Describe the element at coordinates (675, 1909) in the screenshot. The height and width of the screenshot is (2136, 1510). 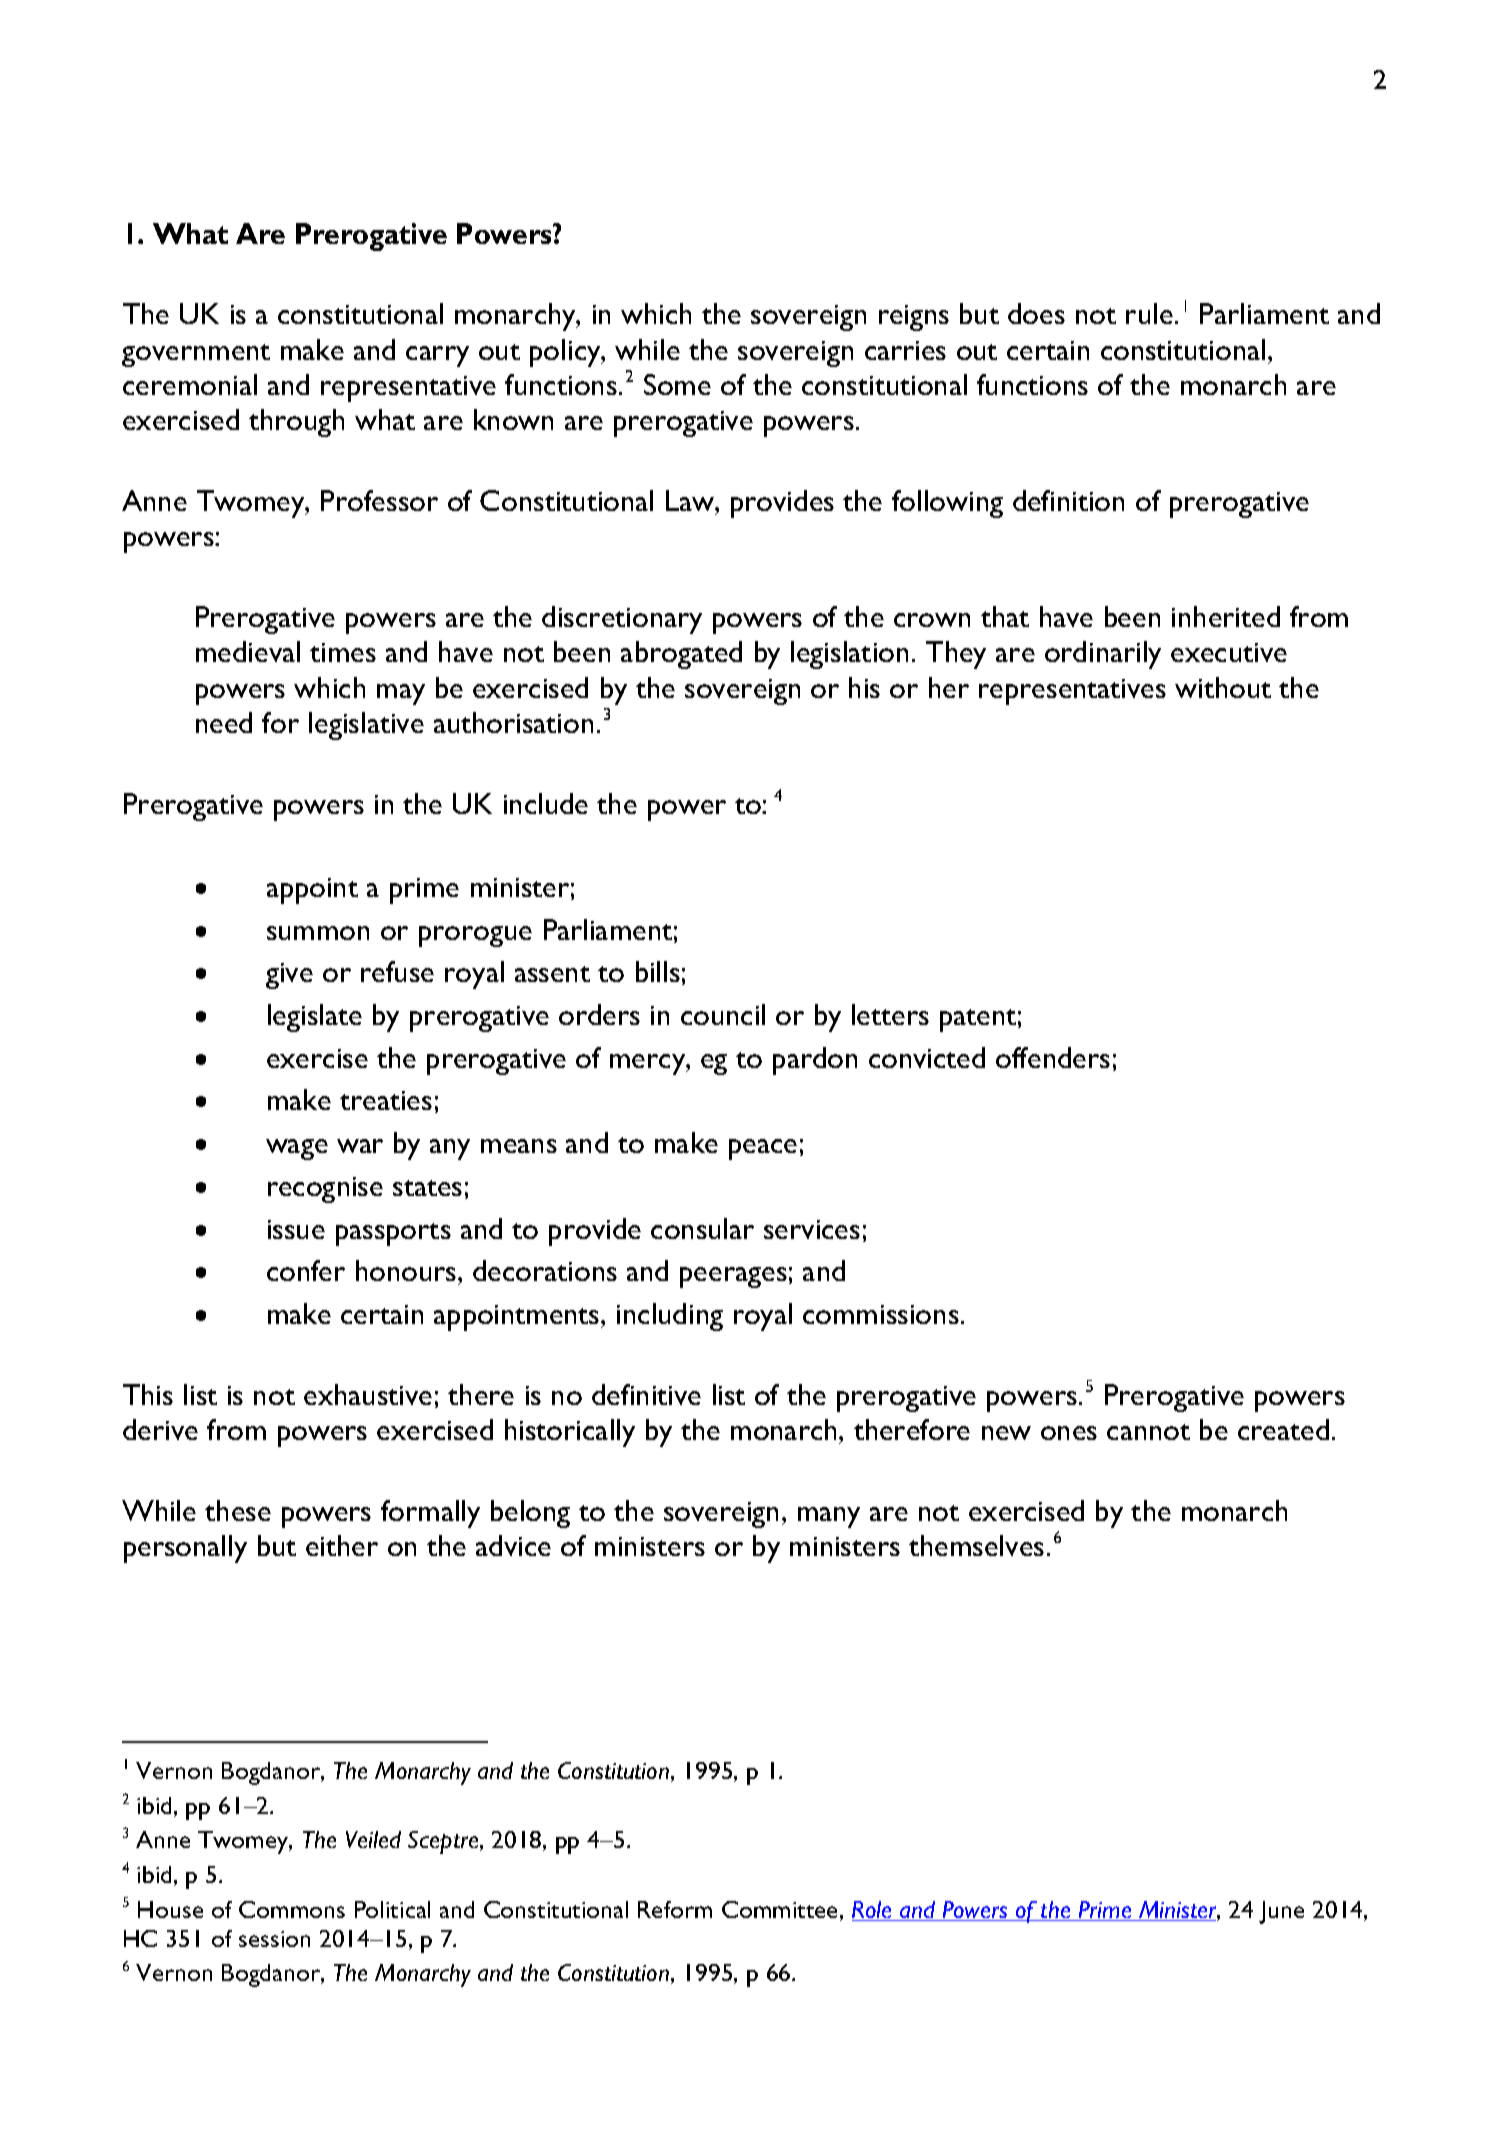
I see `Reform` at that location.
